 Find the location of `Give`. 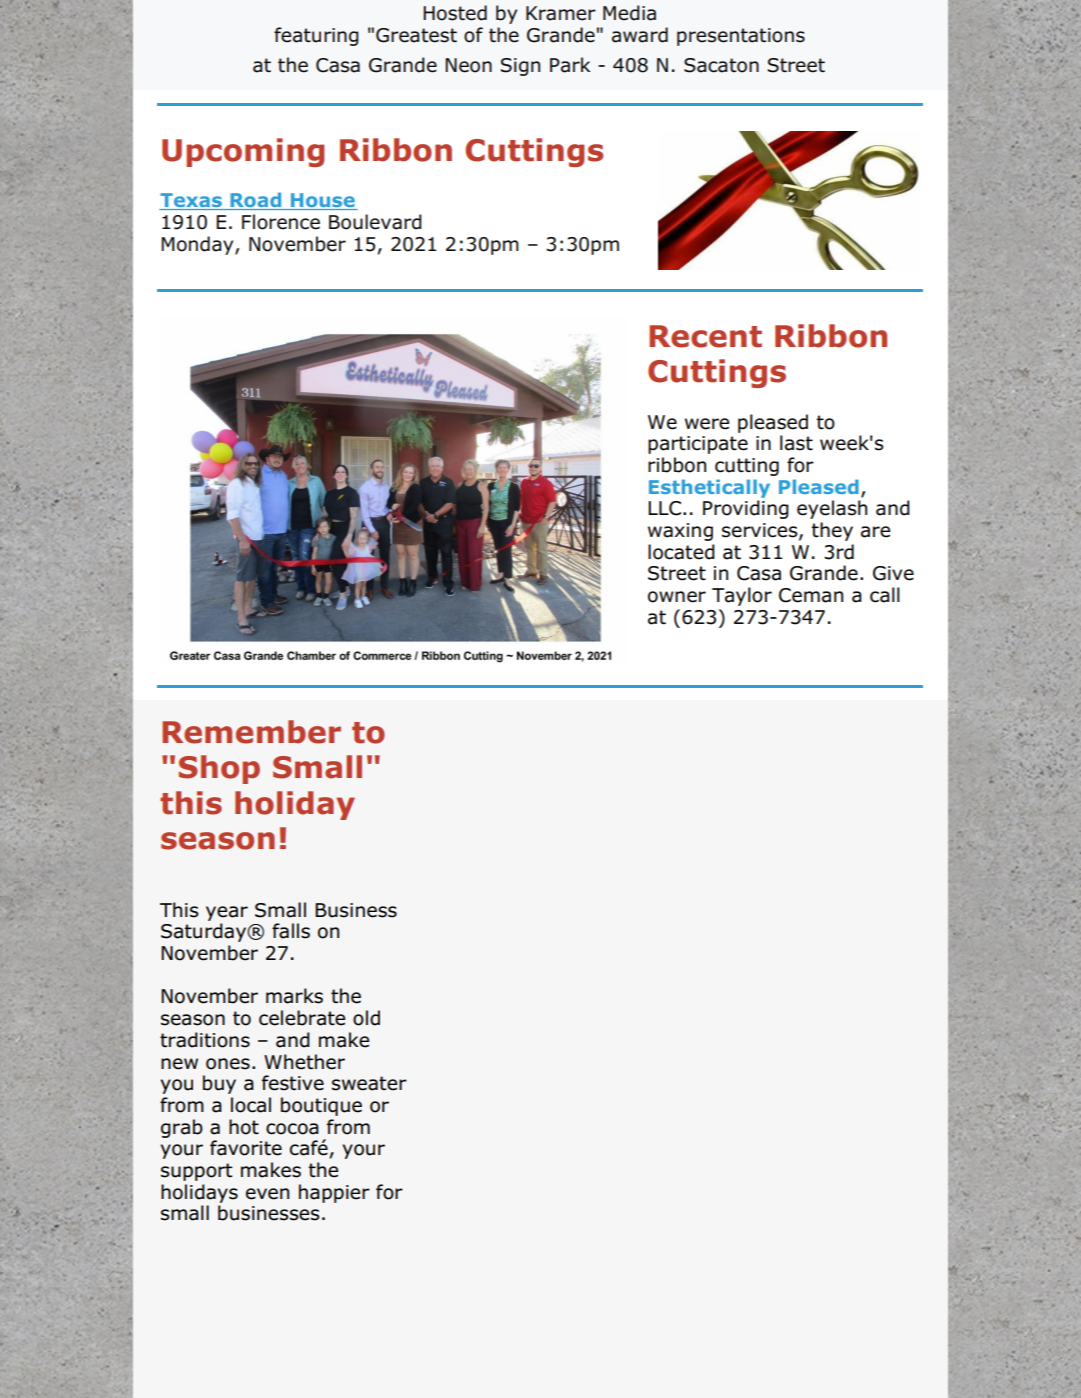

Give is located at coordinates (893, 573).
